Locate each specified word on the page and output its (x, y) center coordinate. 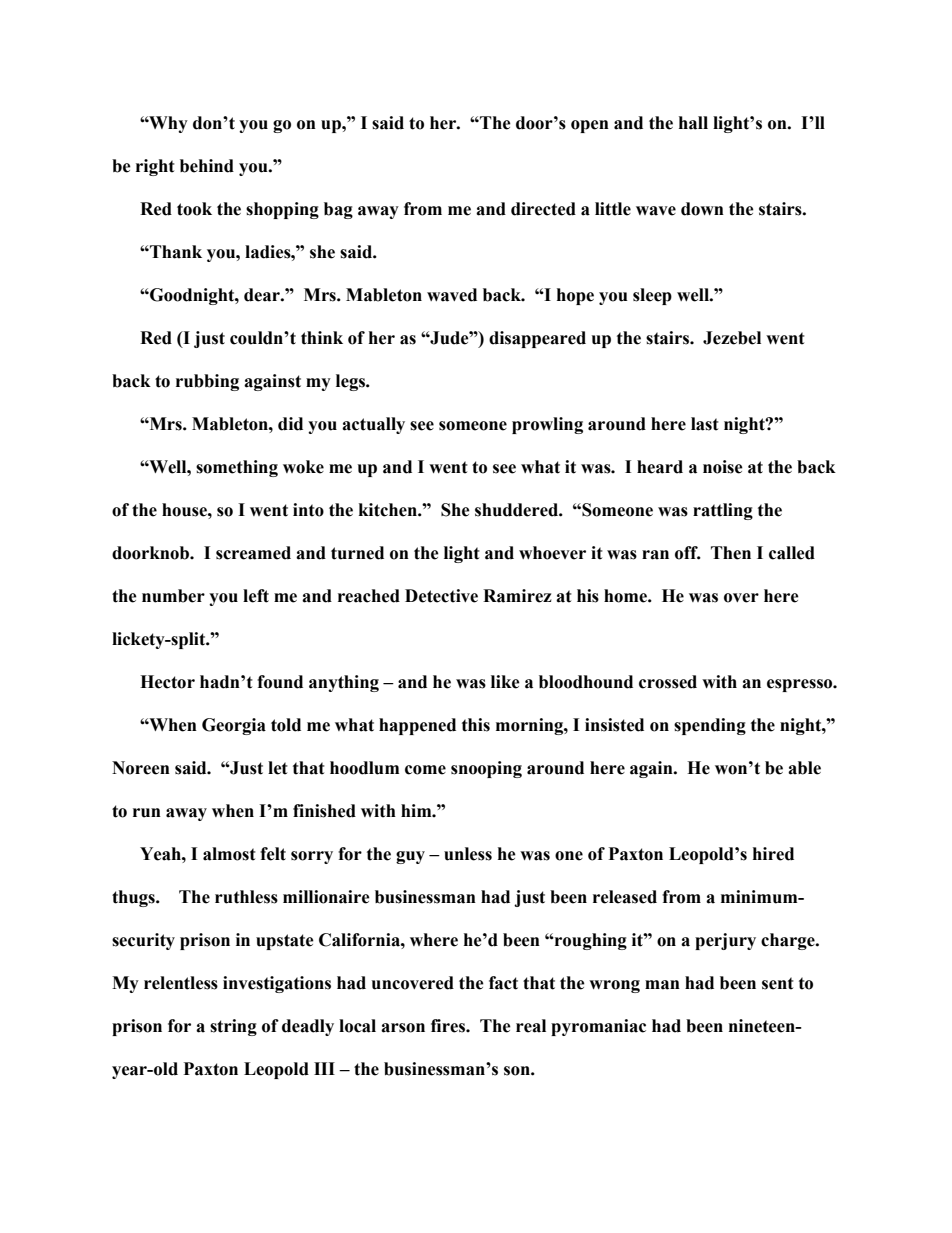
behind (207, 166)
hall (693, 123)
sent (778, 983)
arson (403, 1028)
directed (543, 209)
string (233, 1027)
